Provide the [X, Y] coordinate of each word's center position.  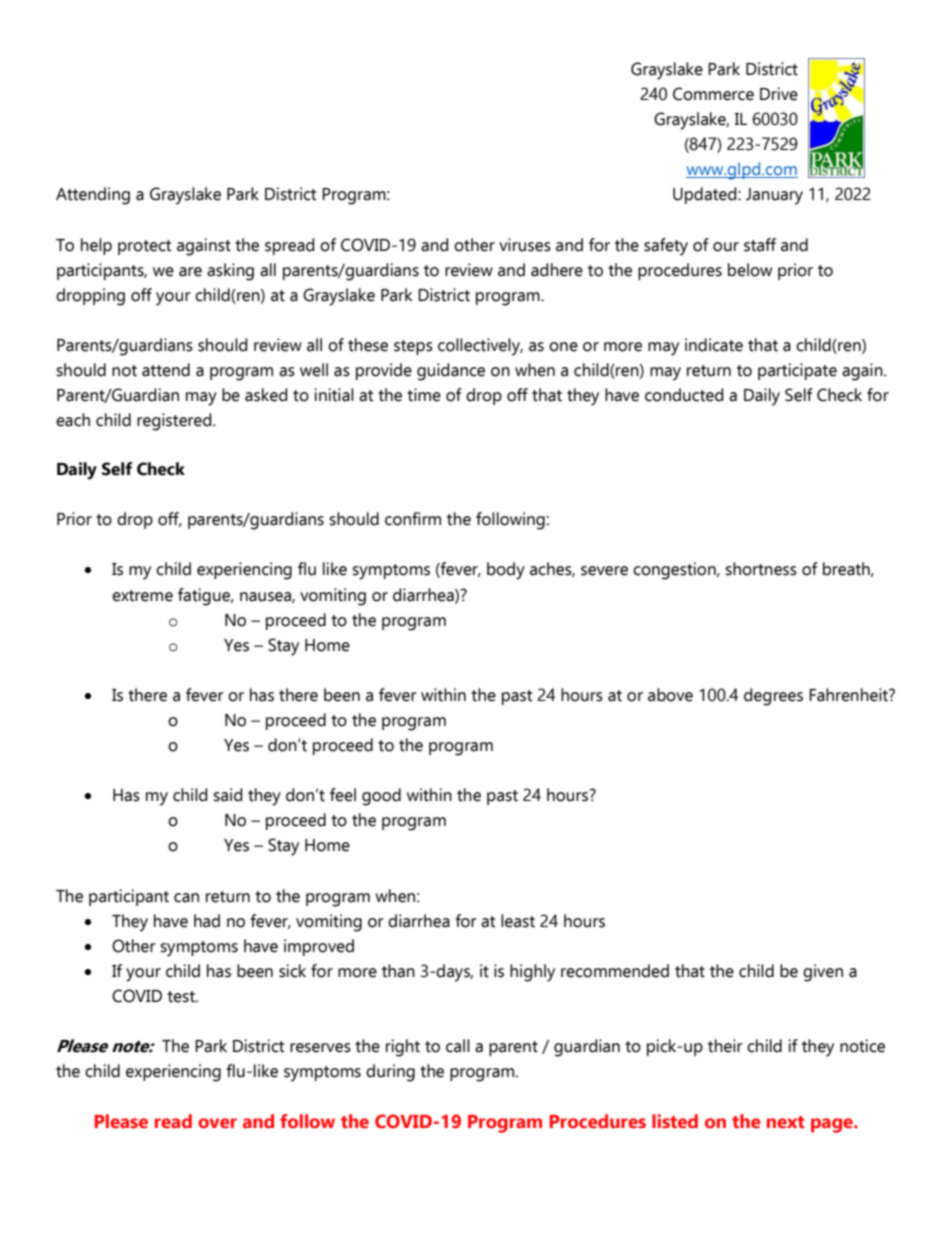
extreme [142, 596]
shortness [761, 569]
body [506, 571]
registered [175, 422]
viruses [525, 245]
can [186, 898]
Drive [779, 94]
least [518, 921]
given [823, 973]
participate [797, 371]
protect [144, 247]
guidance [451, 372]
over [217, 1123]
